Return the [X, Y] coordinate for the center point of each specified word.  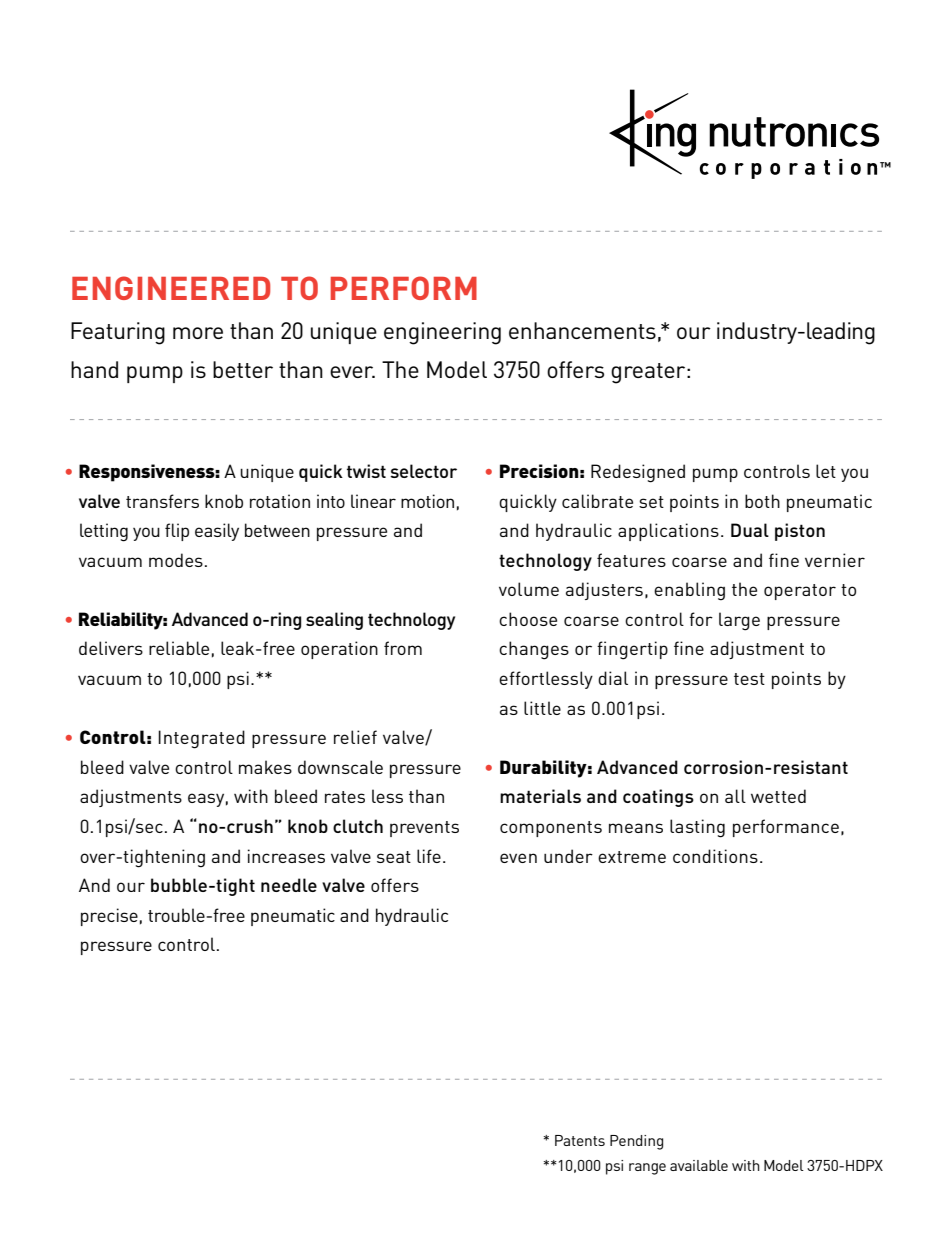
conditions [715, 856]
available [699, 1165]
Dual [750, 530]
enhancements [582, 330]
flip [177, 532]
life [429, 856]
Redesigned [638, 473]
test [749, 679]
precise [109, 917]
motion [427, 501]
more [198, 333]
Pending [636, 1142]
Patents [580, 1140]
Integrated [201, 739]
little [542, 708]
